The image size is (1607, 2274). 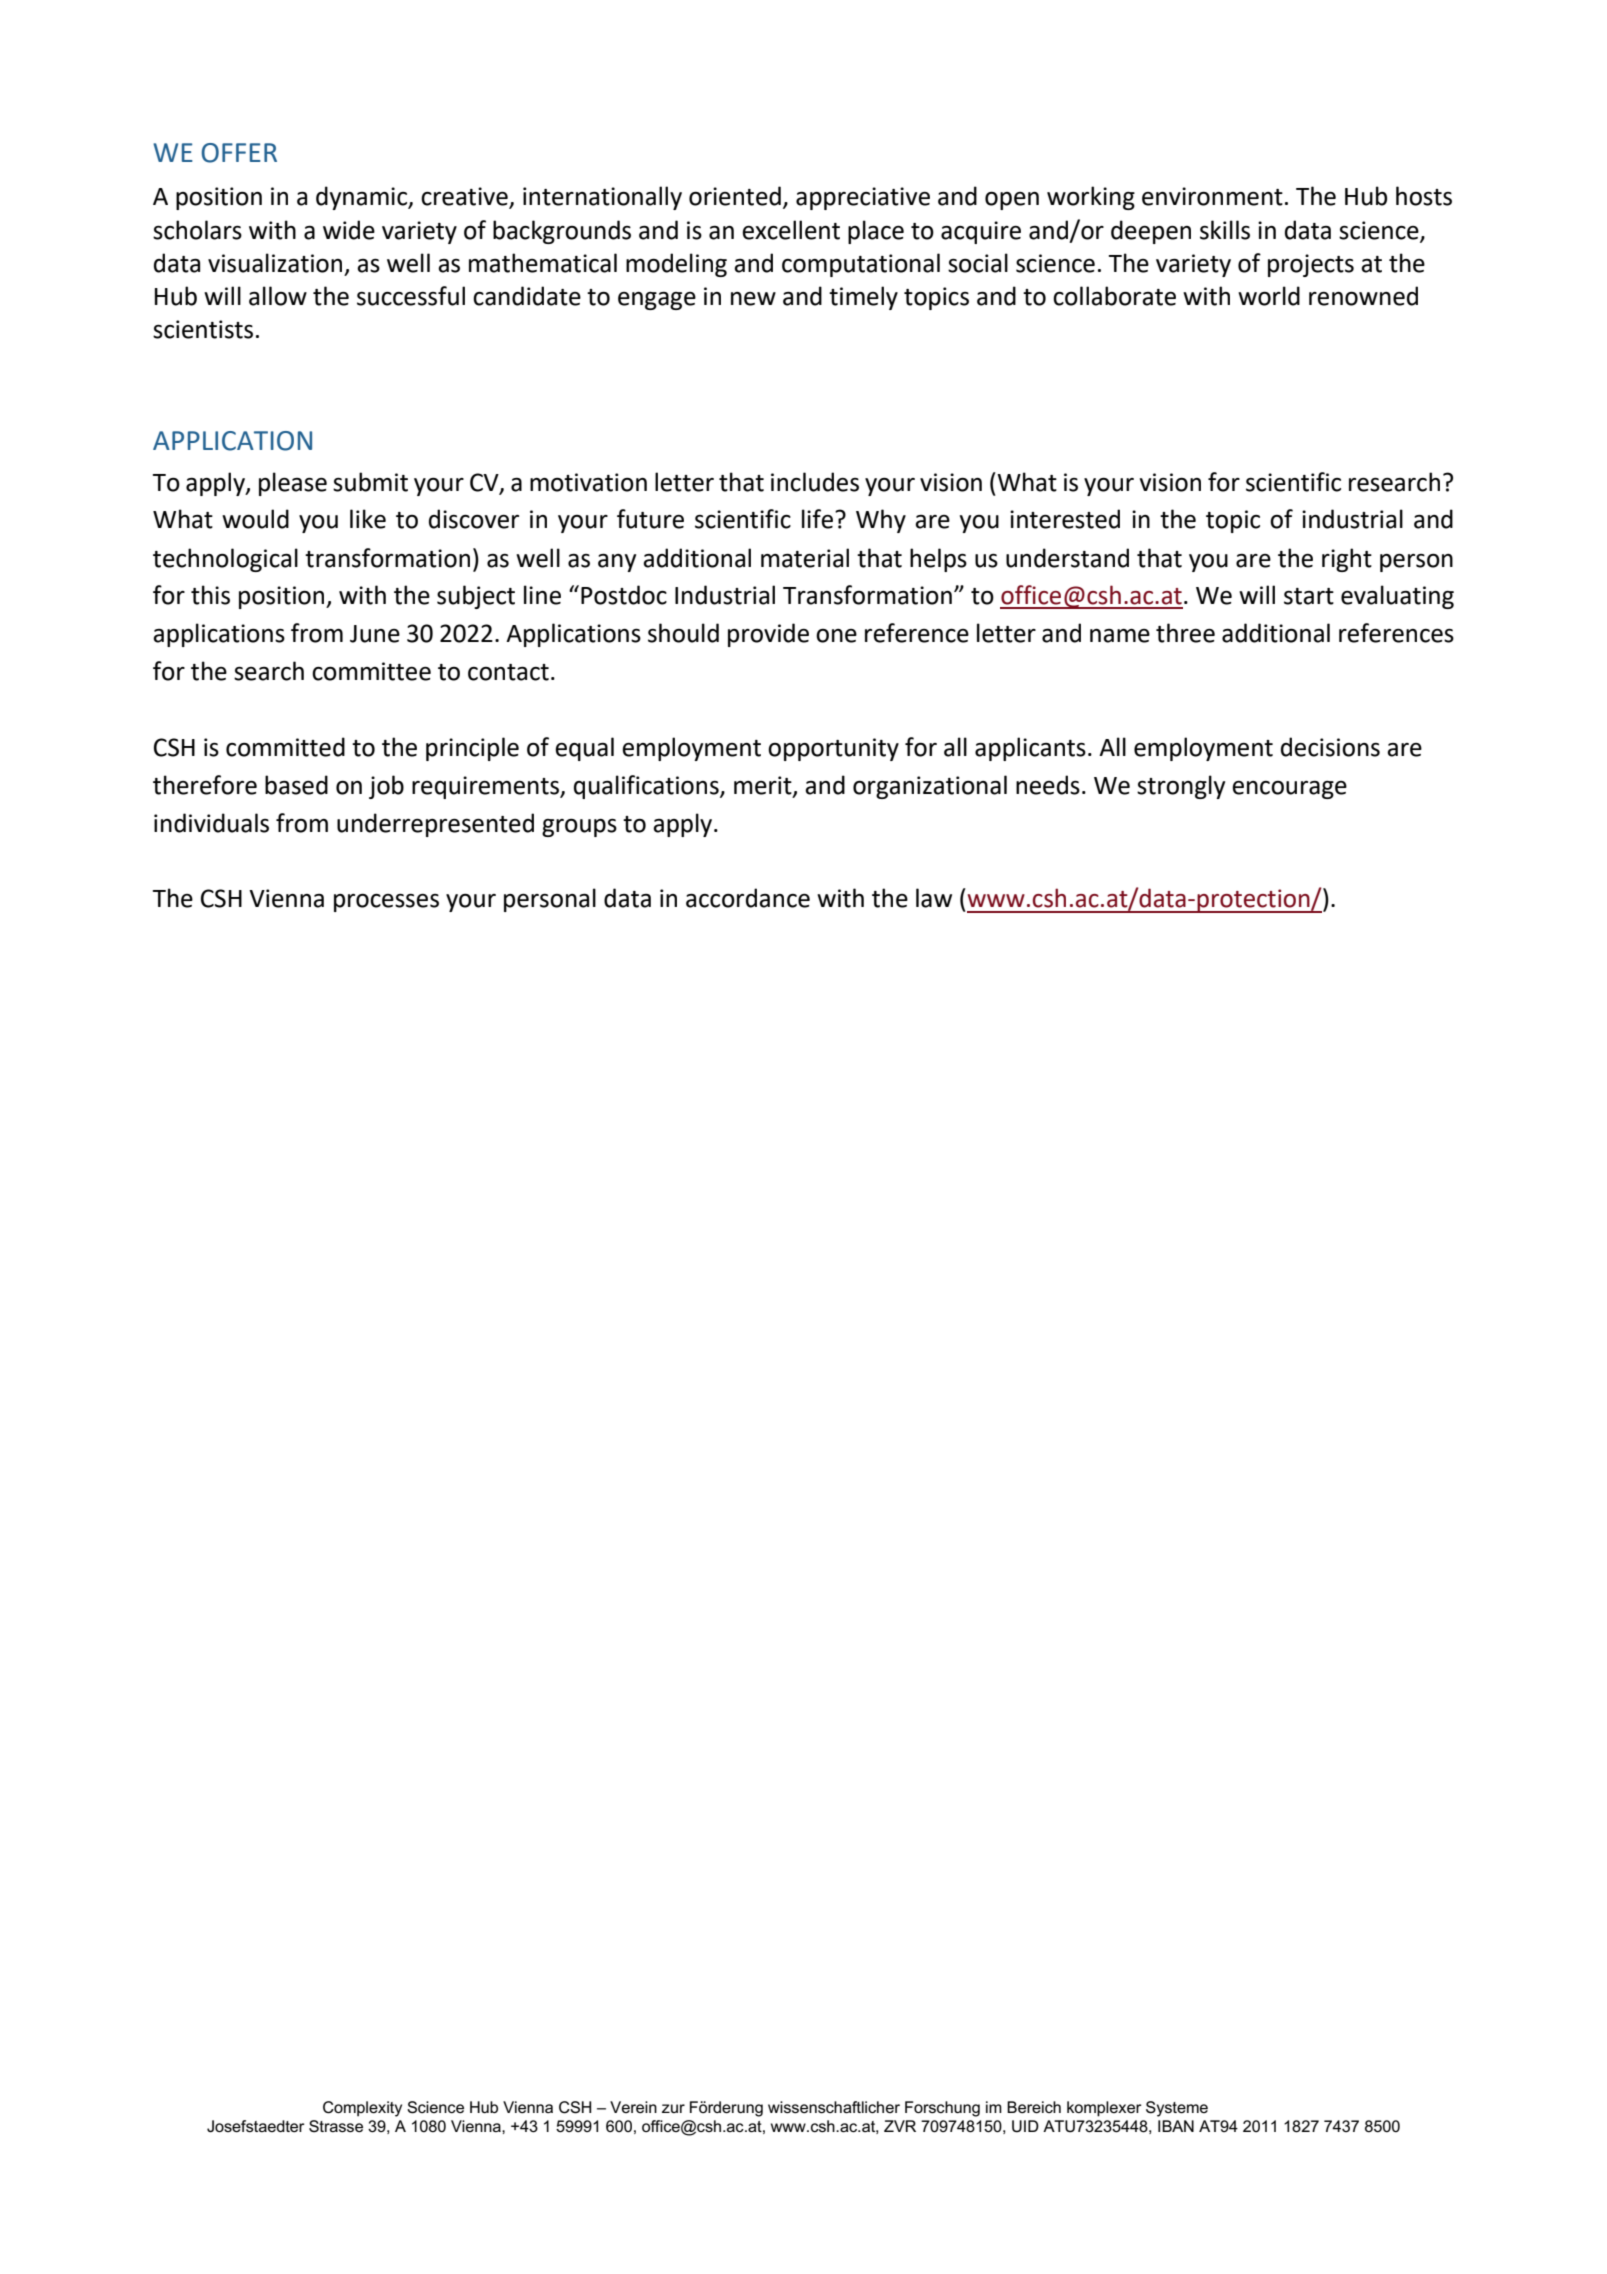 What do you see at coordinates (349, 230) in the screenshot?
I see `wide` at bounding box center [349, 230].
